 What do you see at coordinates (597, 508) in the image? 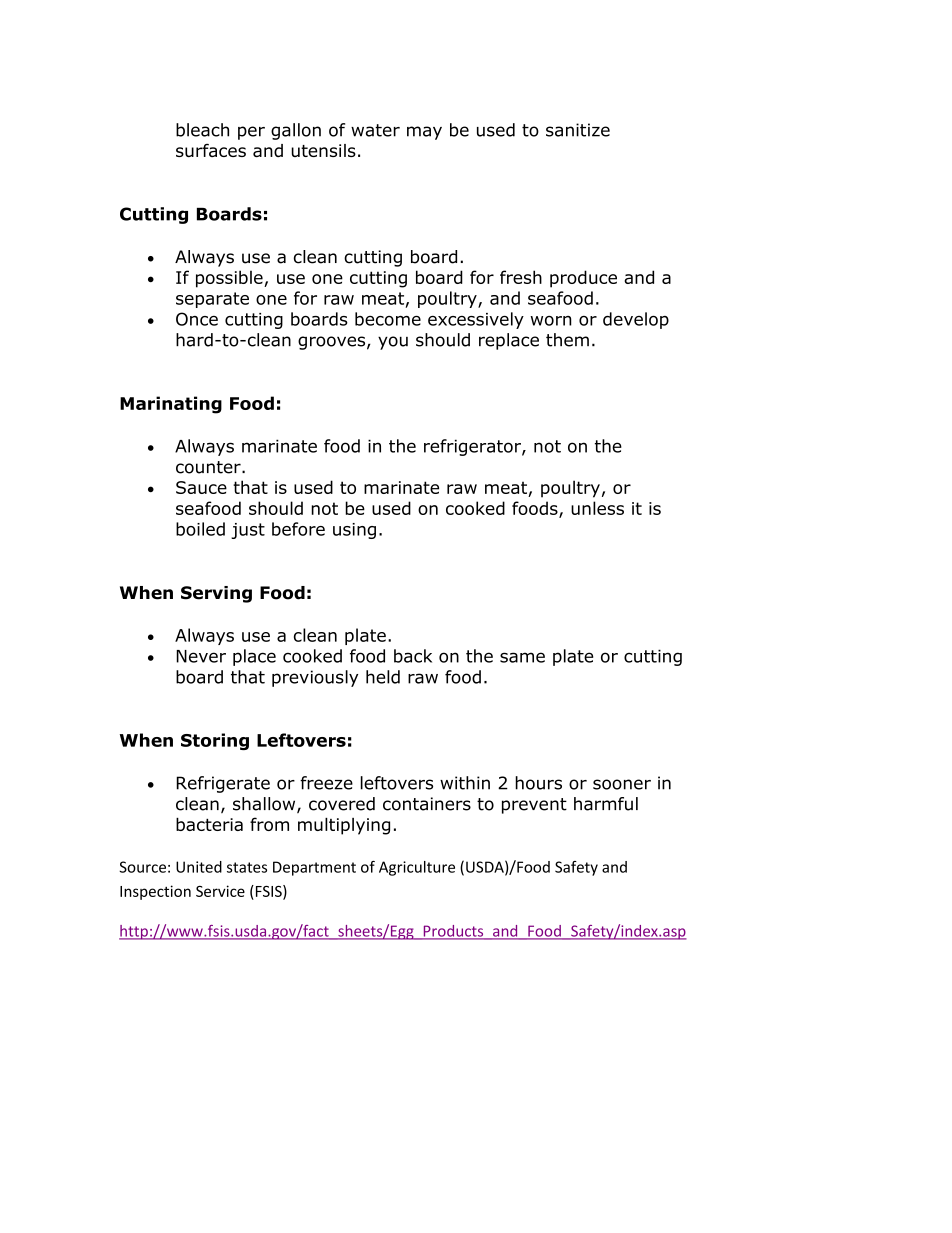
I see `unless` at bounding box center [597, 508].
